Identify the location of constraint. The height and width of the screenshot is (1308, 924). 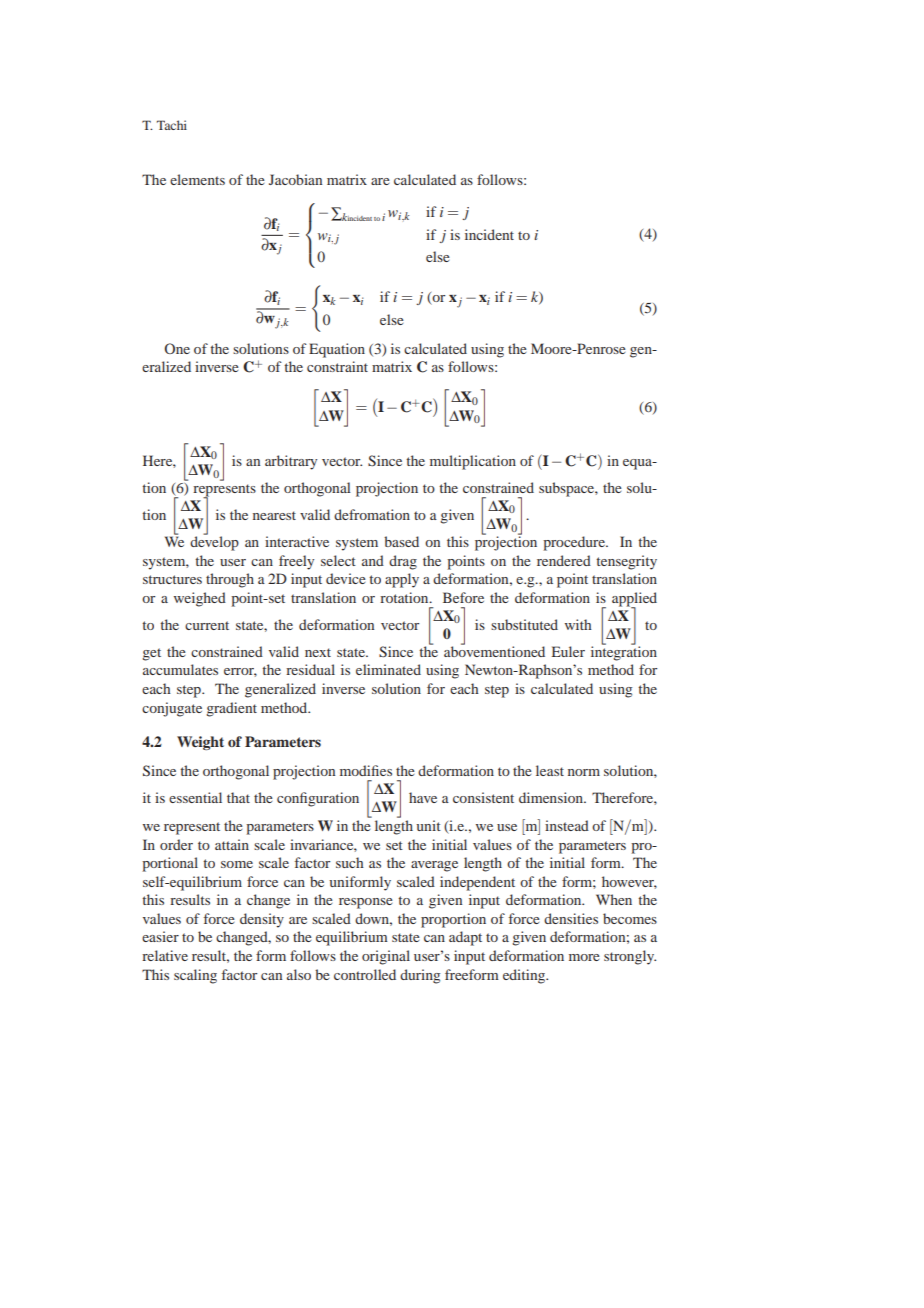
(337, 366).
